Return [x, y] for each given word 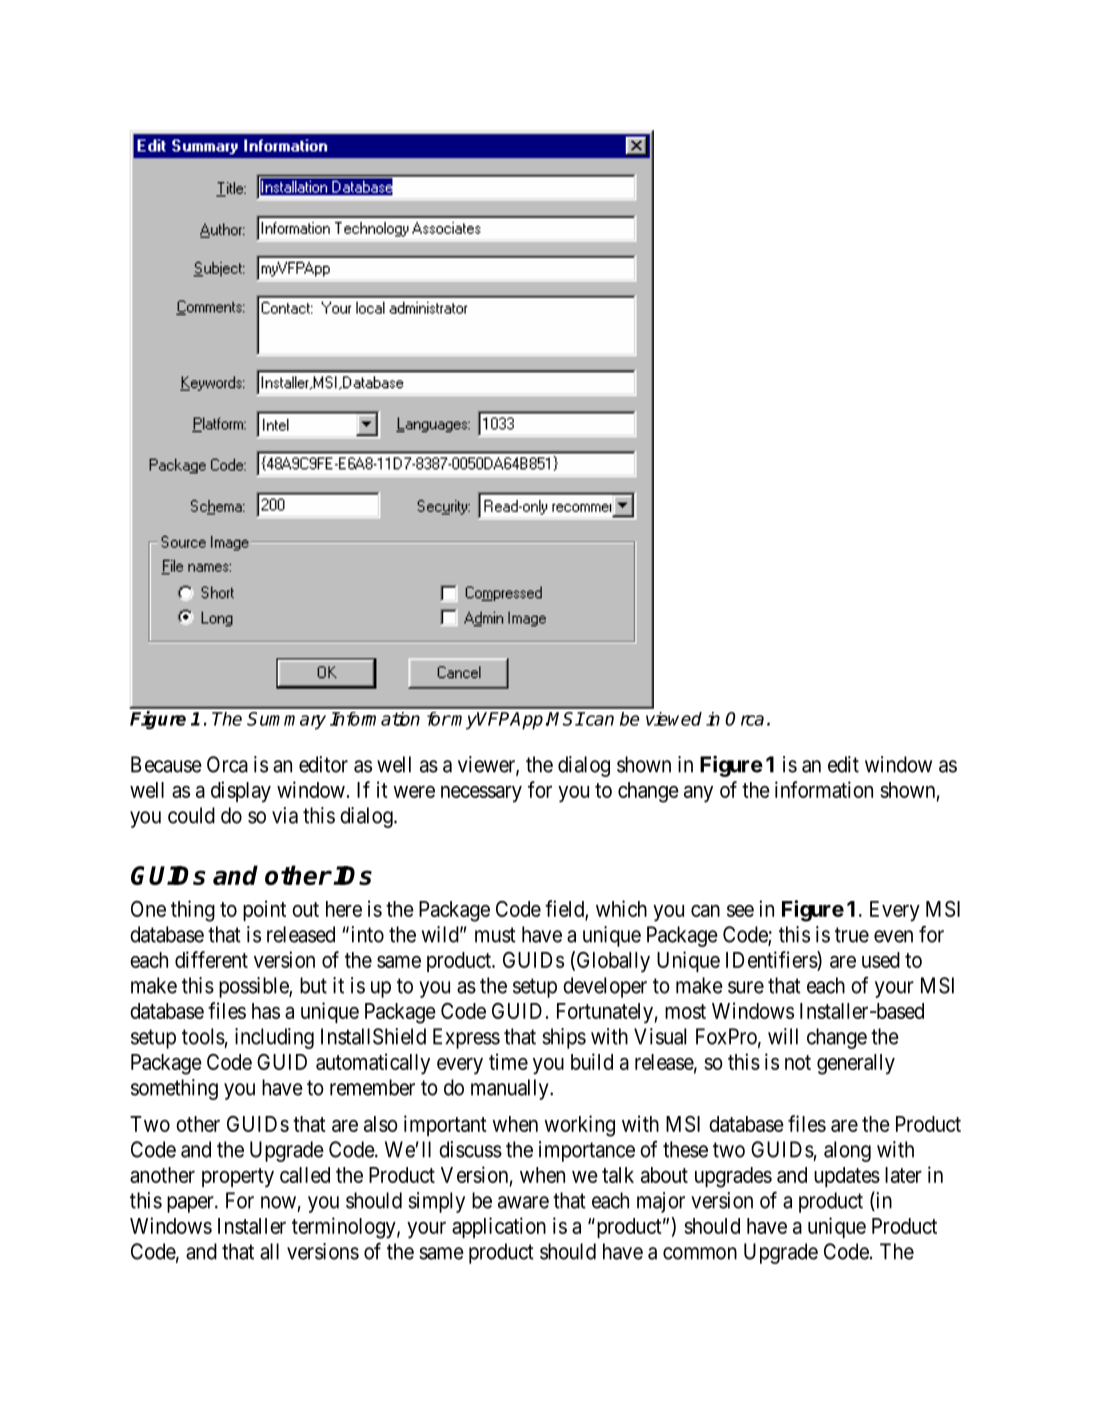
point [264, 910]
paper [191, 1204]
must [495, 935]
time [508, 1061]
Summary [286, 721]
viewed [674, 719]
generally [856, 1064]
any [698, 794]
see [740, 911]
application [499, 1227]
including [274, 1038]
